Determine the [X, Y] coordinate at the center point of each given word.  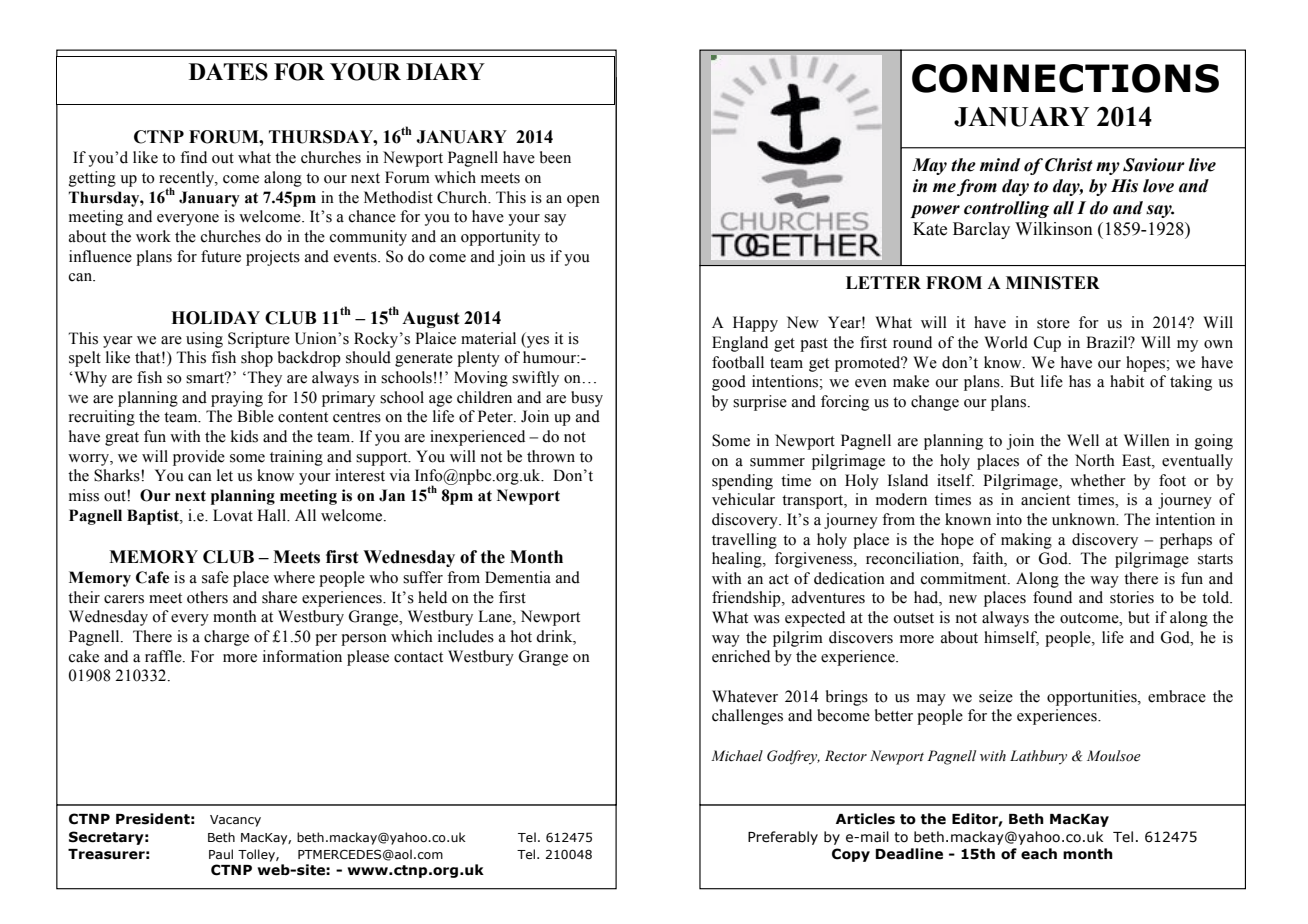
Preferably [783, 838]
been [555, 157]
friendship [747, 599]
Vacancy [235, 821]
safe [215, 577]
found [1052, 597]
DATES [228, 72]
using [204, 340]
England [740, 344]
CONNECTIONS [1065, 78]
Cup [1047, 344]
